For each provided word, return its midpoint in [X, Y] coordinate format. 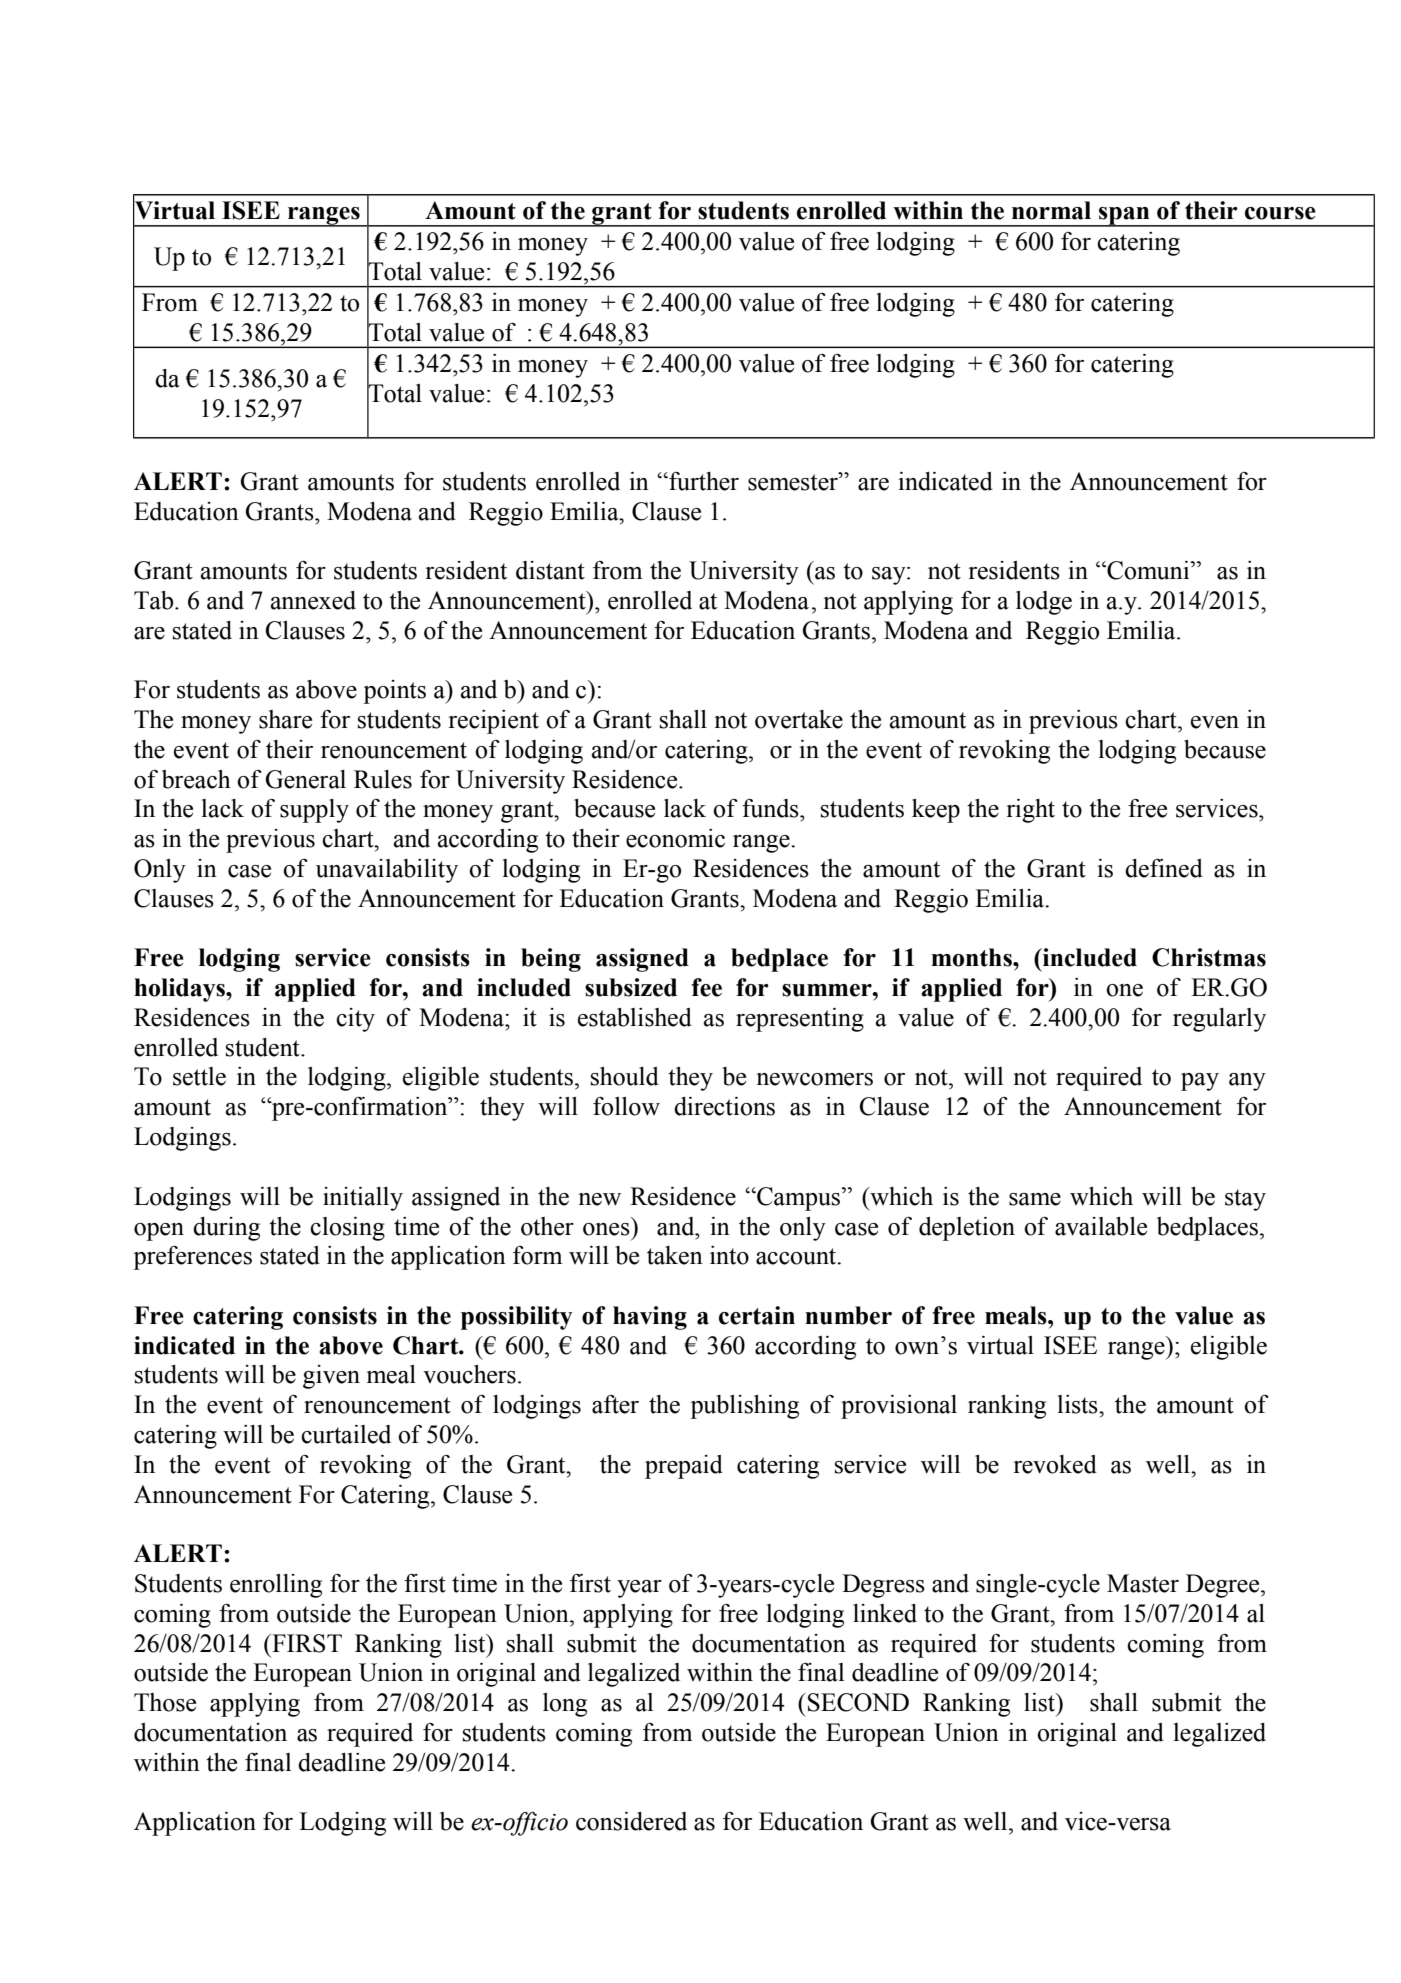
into [729, 1255]
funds [771, 808]
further [703, 481]
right [1030, 811]
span [1124, 217]
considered [631, 1821]
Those [165, 1702]
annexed [313, 600]
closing [347, 1229]
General [305, 779]
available [1101, 1226]
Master [1143, 1583]
